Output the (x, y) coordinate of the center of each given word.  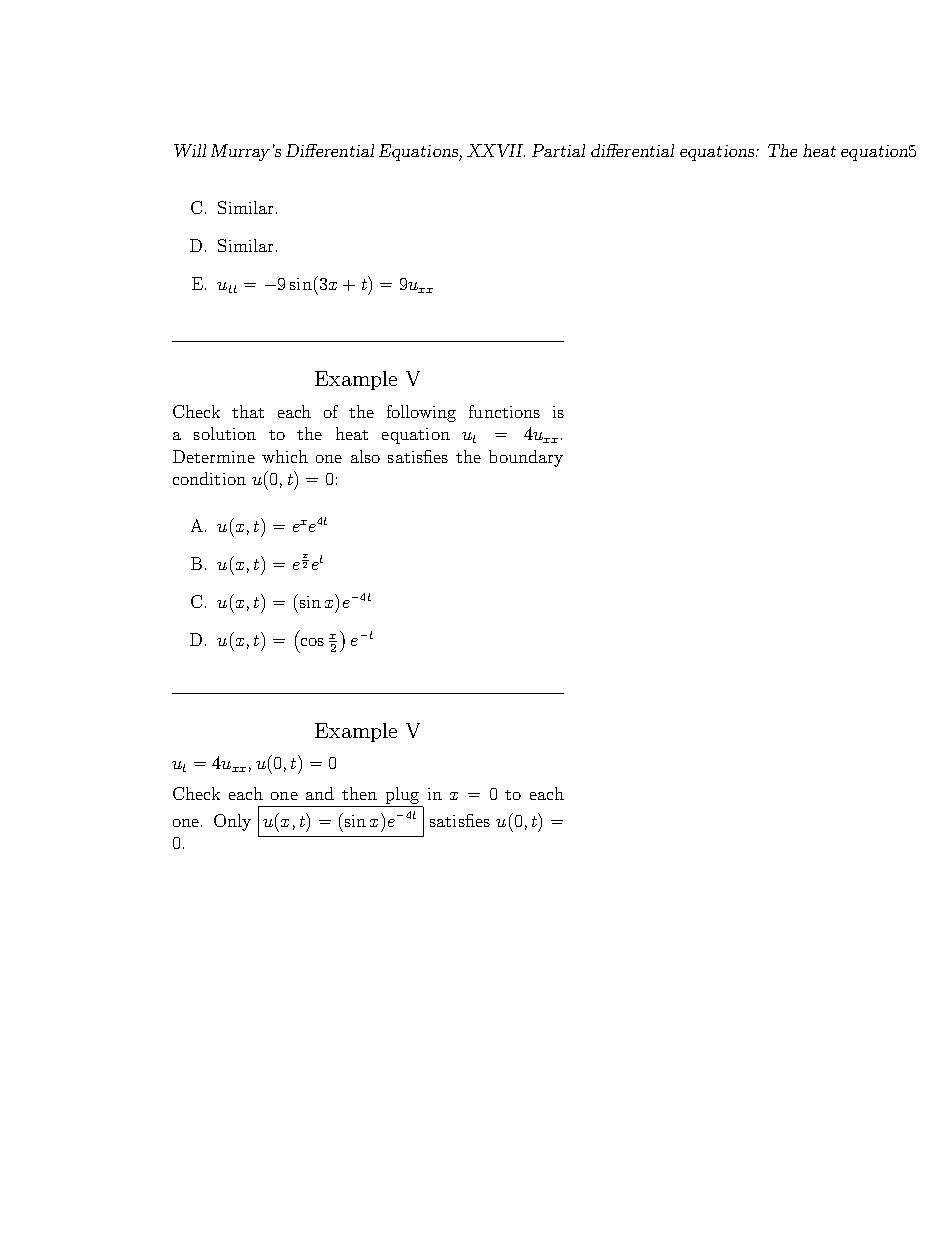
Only (232, 822)
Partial (558, 150)
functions (504, 411)
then (359, 793)
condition (209, 478)
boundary (526, 458)
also (365, 456)
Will (190, 150)
